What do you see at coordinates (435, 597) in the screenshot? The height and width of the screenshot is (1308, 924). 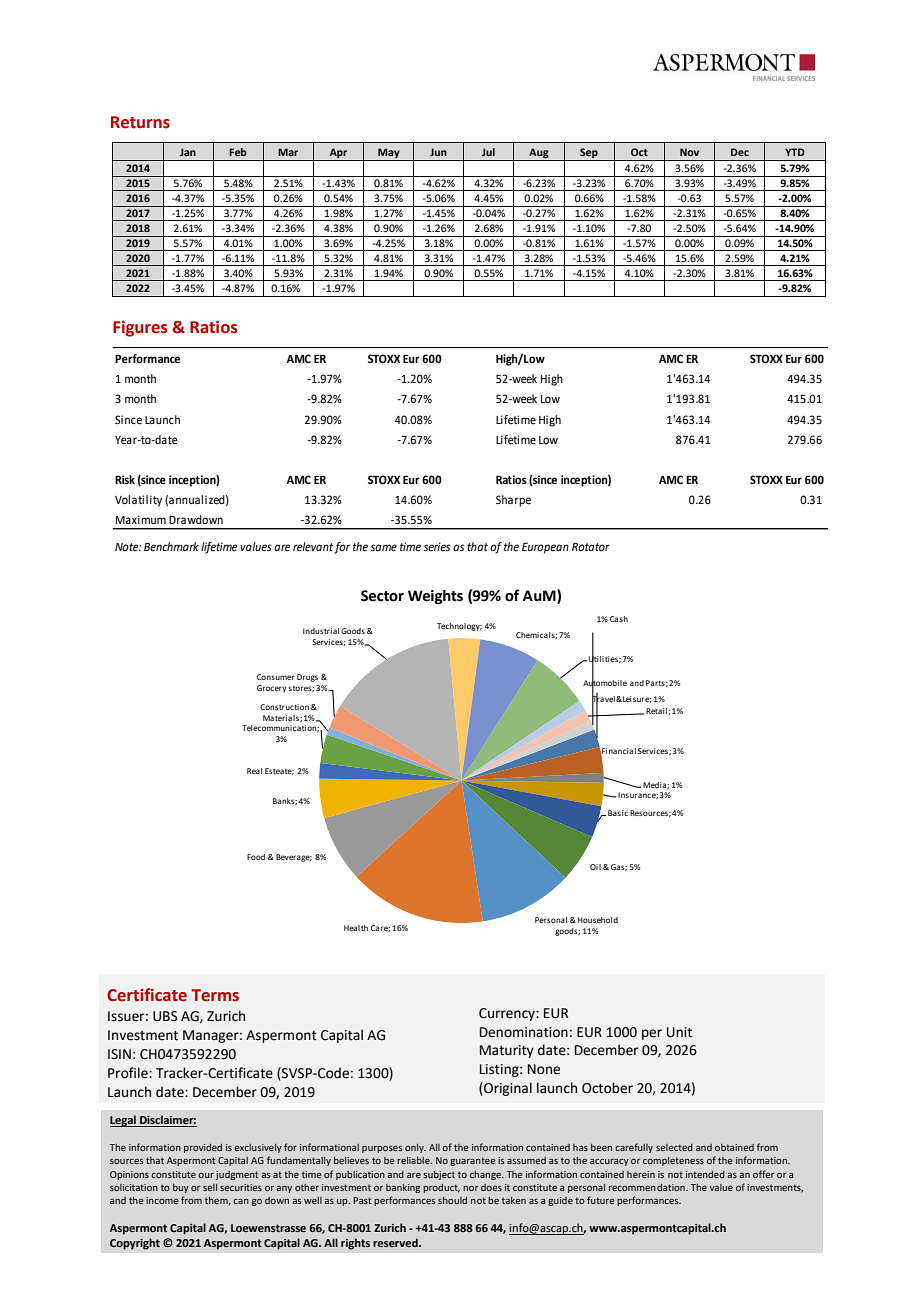 I see `Weights` at bounding box center [435, 597].
